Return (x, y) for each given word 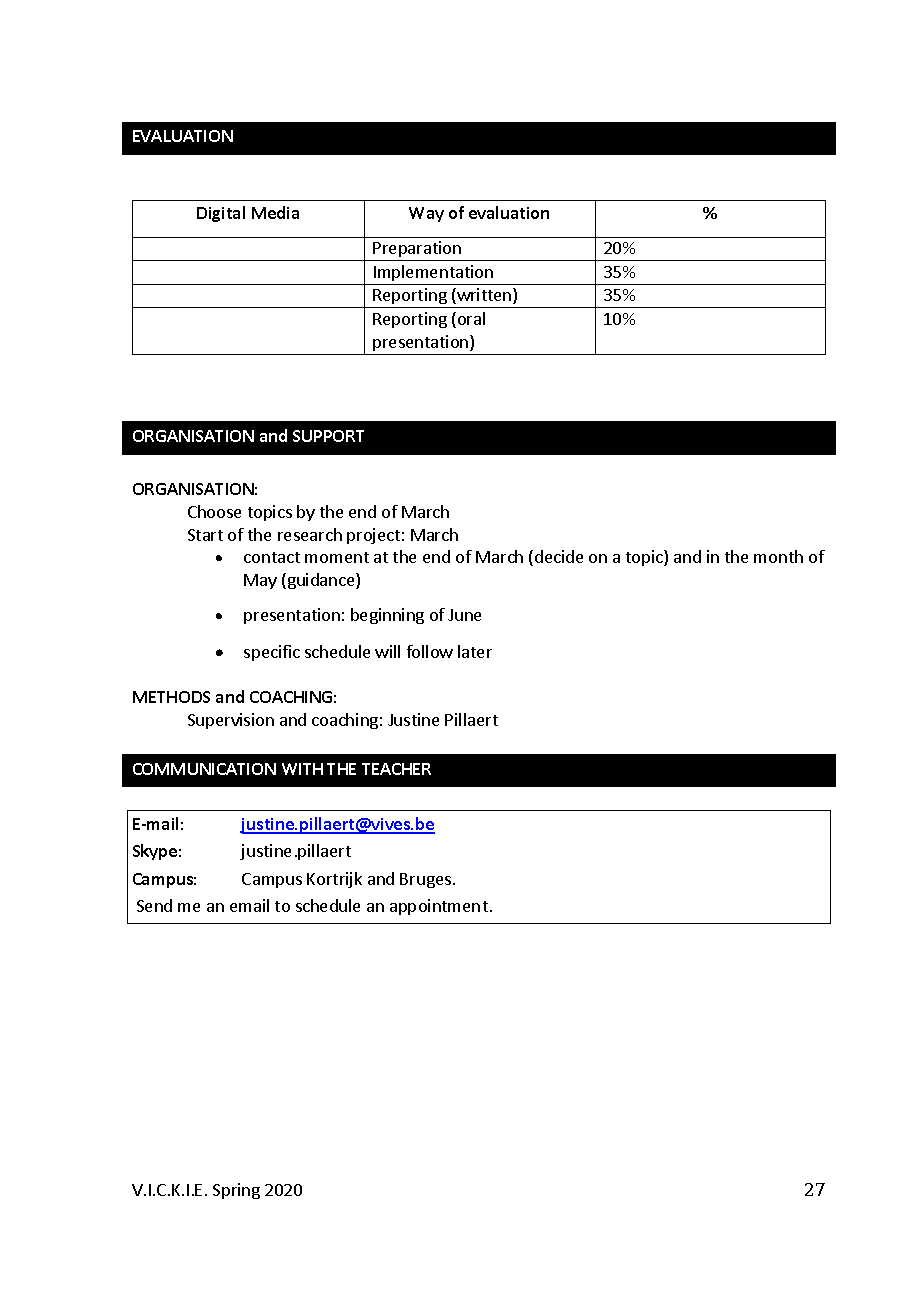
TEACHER (396, 769)
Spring (236, 1191)
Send (154, 905)
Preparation (417, 251)
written (484, 296)
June (464, 615)
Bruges (425, 880)
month (778, 556)
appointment (439, 907)
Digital (221, 214)
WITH (302, 769)
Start (205, 535)
